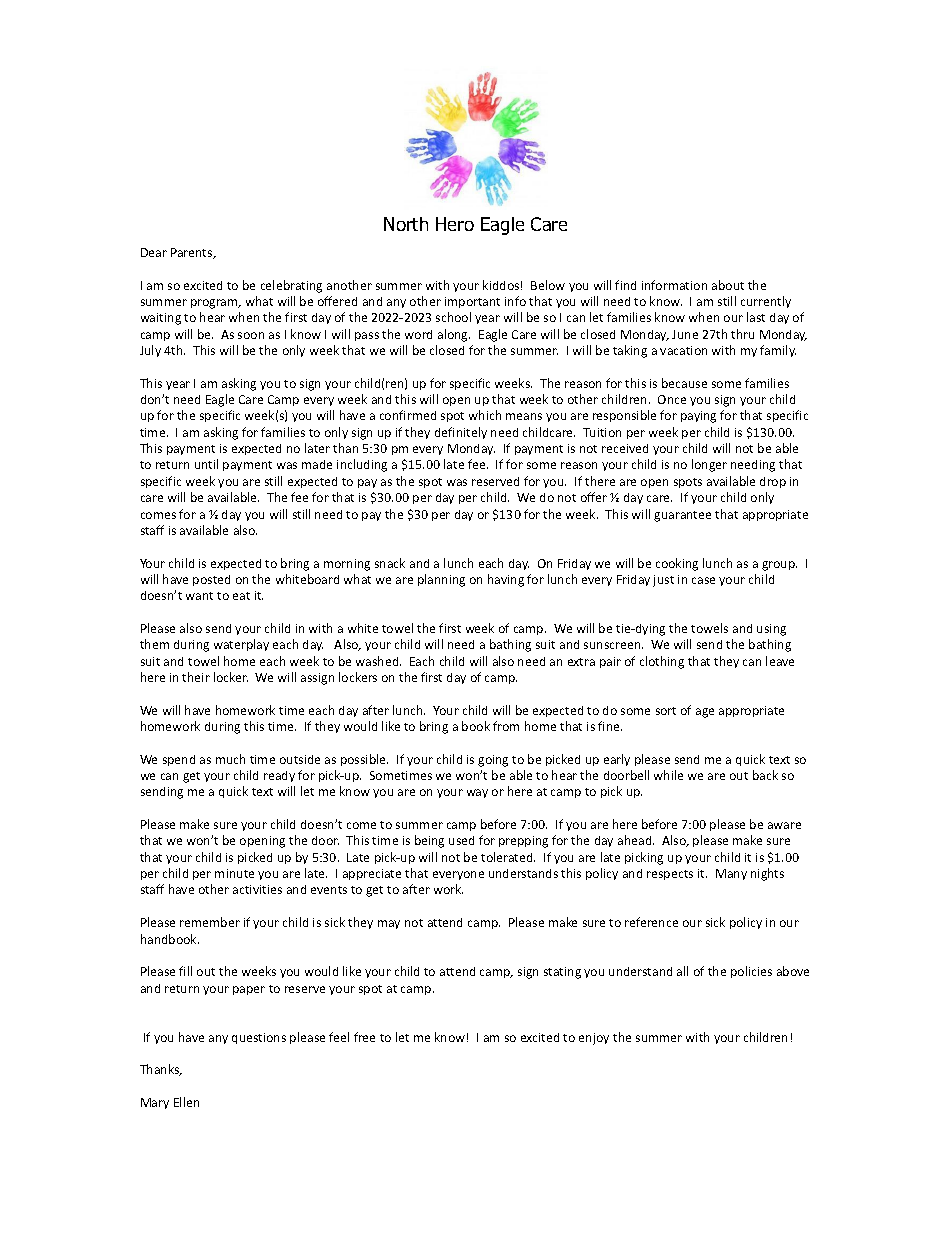 The width and height of the image is (952, 1233). I want to click on free, so click(364, 1037).
